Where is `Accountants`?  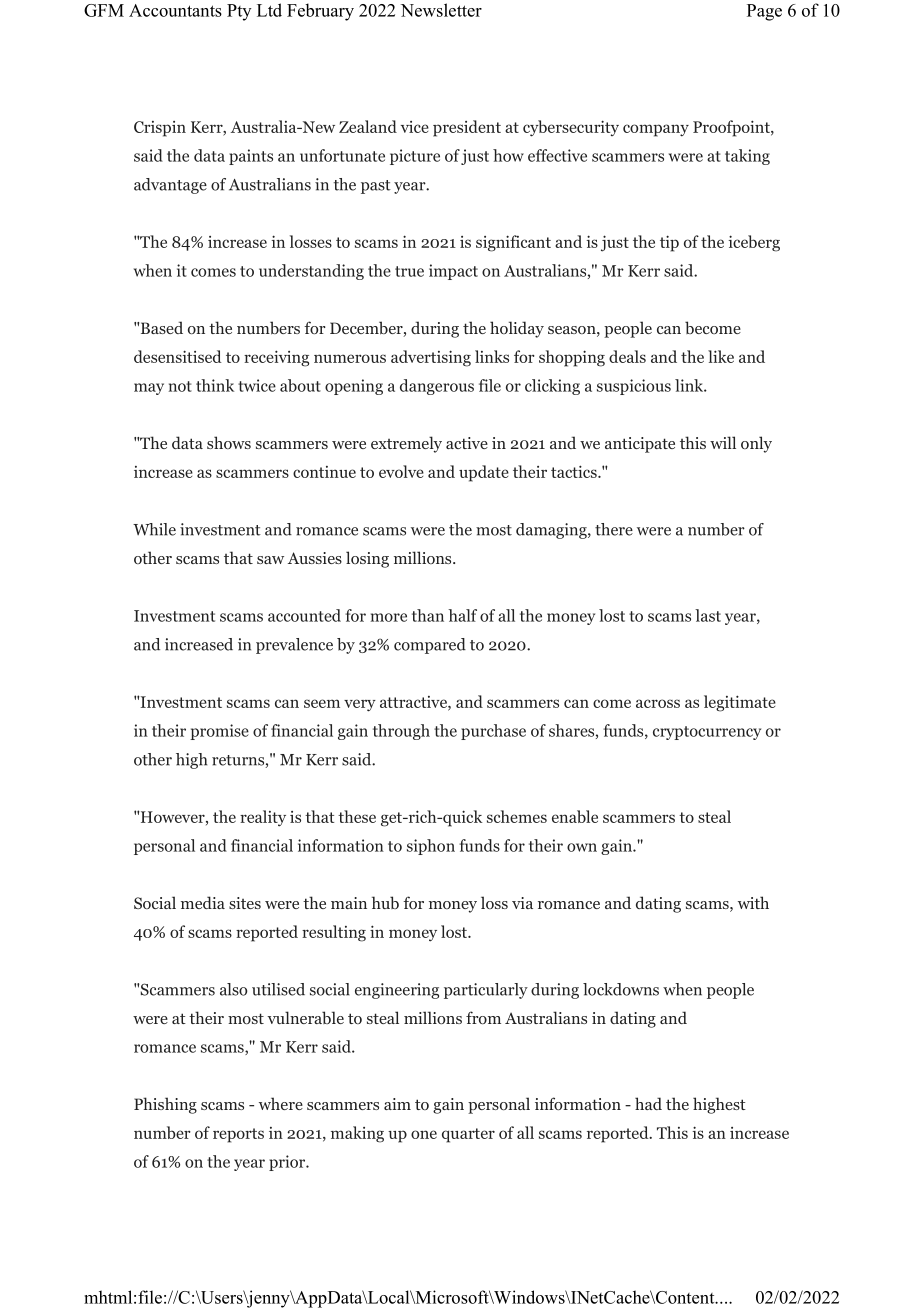 Accountants is located at coordinates (175, 10).
